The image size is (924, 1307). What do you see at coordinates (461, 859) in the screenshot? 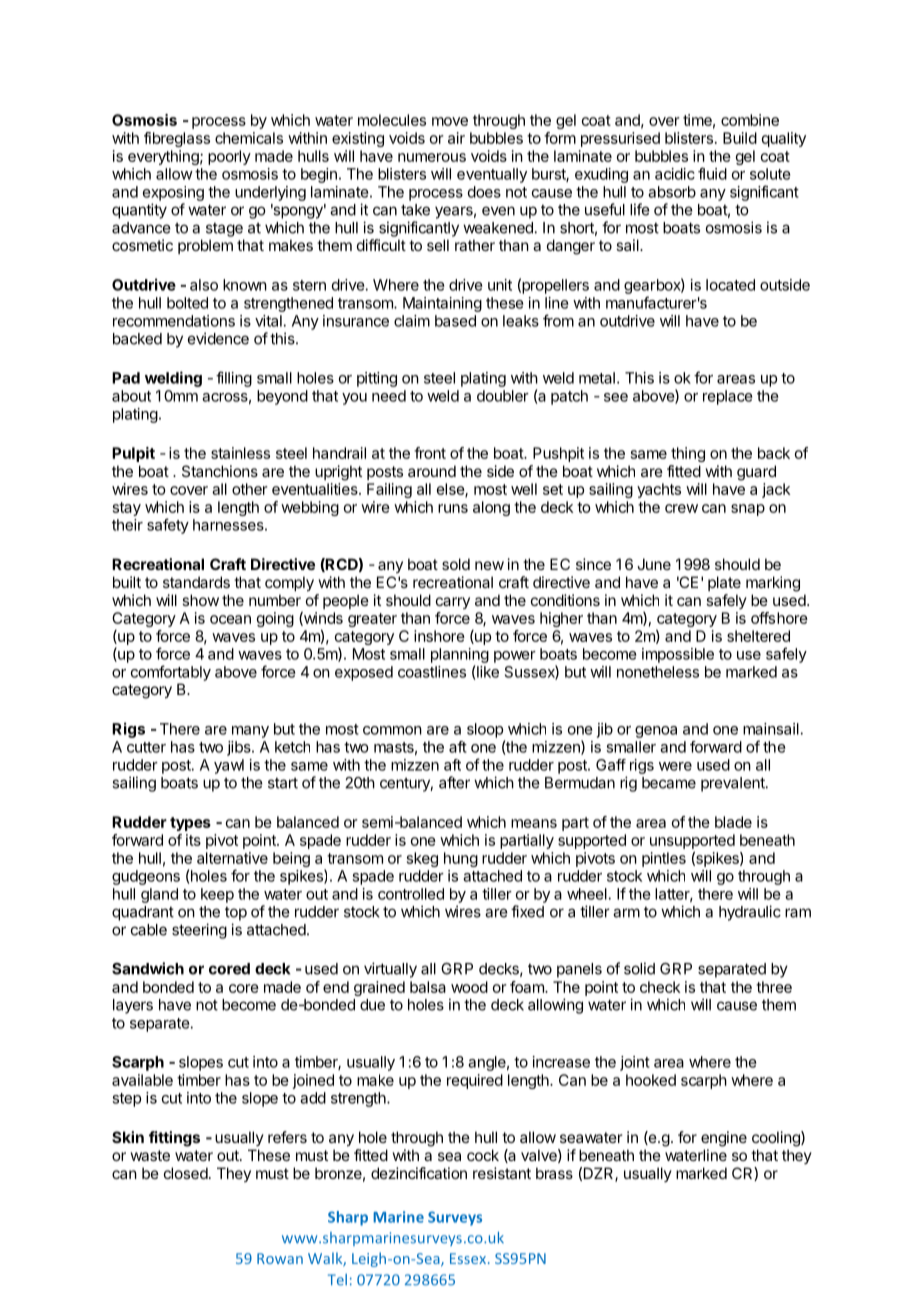
I see `hung` at bounding box center [461, 859].
